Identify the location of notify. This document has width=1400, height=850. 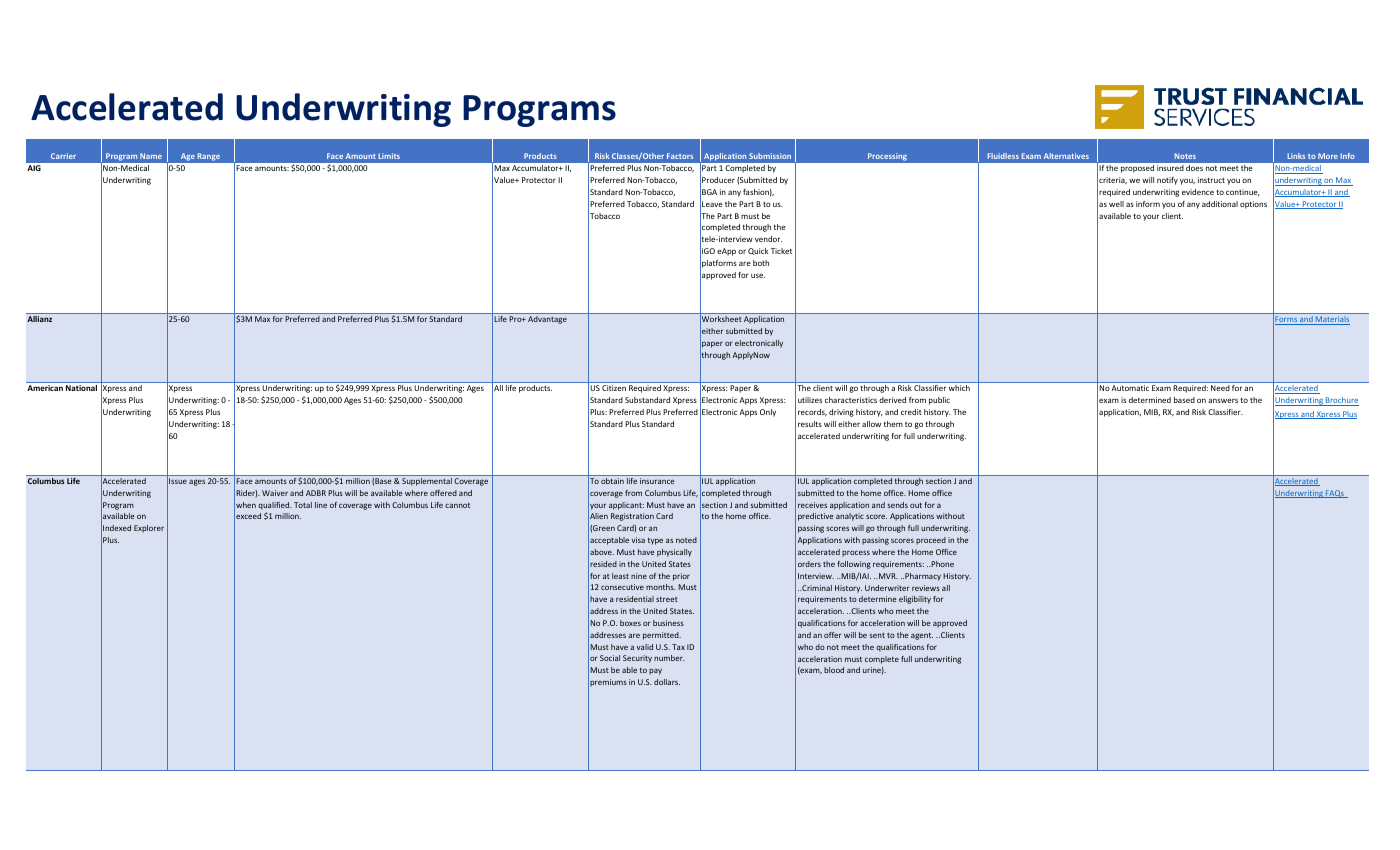
(1167, 181).
